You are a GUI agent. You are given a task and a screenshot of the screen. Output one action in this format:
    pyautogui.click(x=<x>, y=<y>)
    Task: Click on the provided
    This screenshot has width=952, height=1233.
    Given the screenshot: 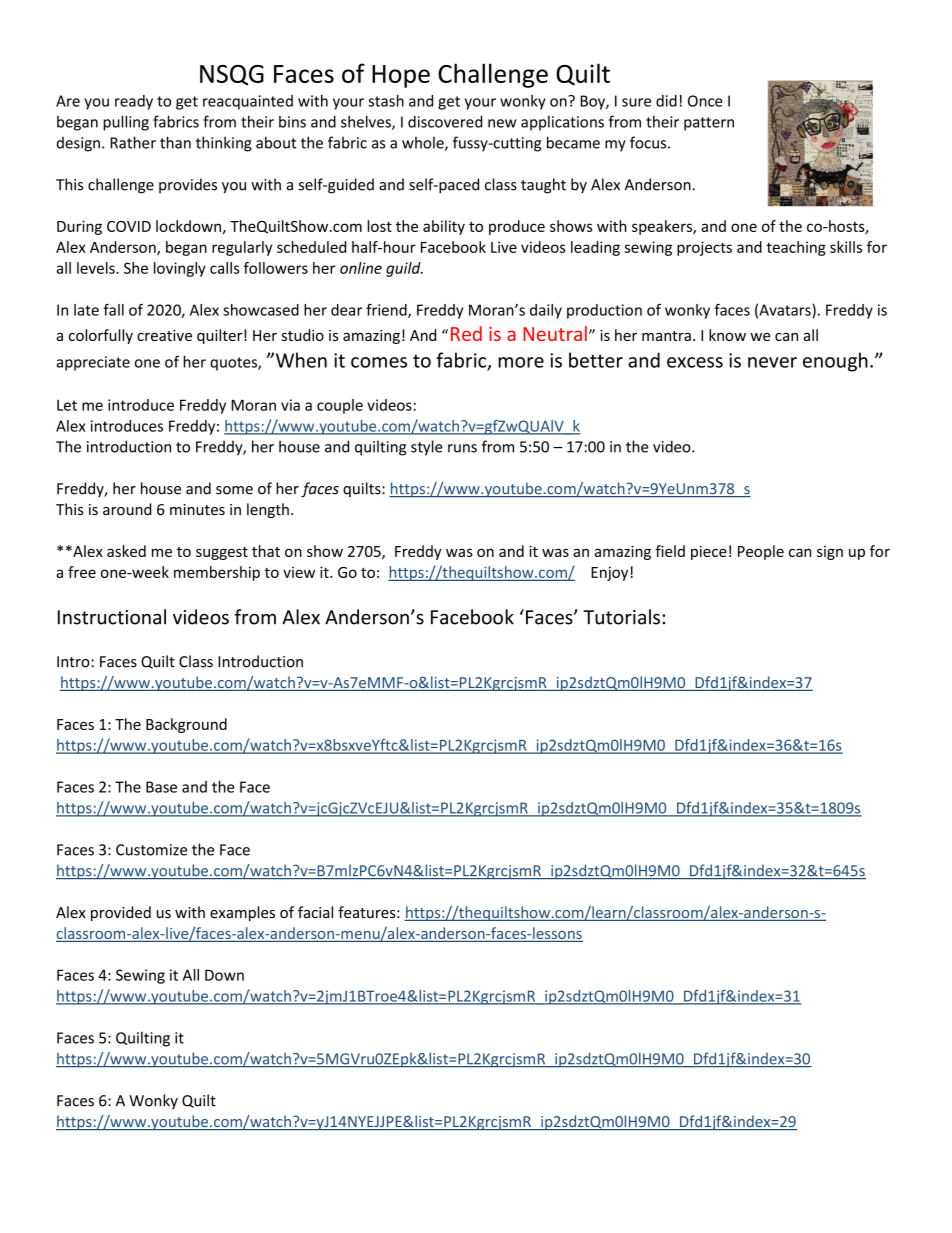 What is the action you would take?
    pyautogui.click(x=121, y=913)
